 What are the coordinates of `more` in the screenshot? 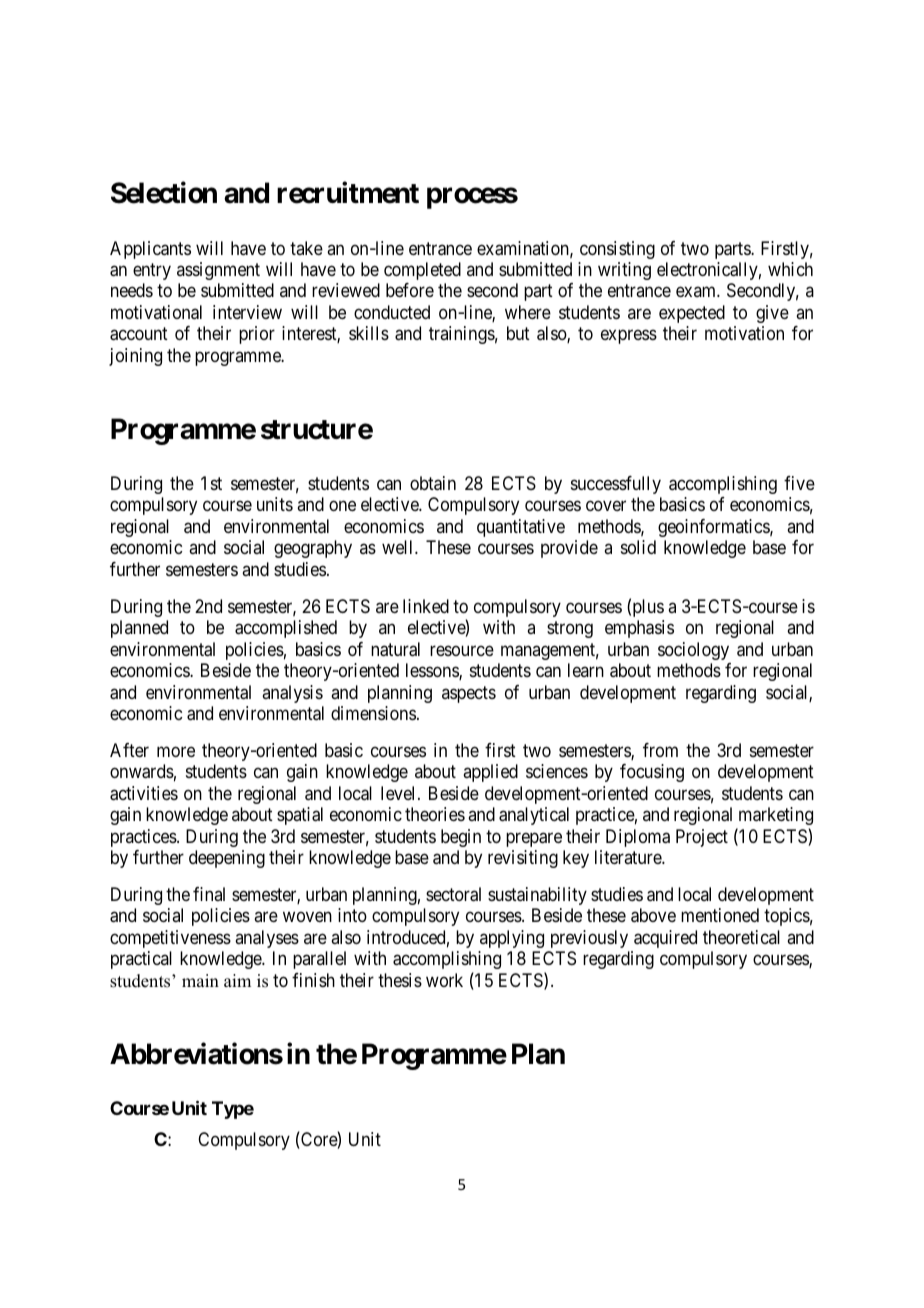 It's located at (176, 751).
